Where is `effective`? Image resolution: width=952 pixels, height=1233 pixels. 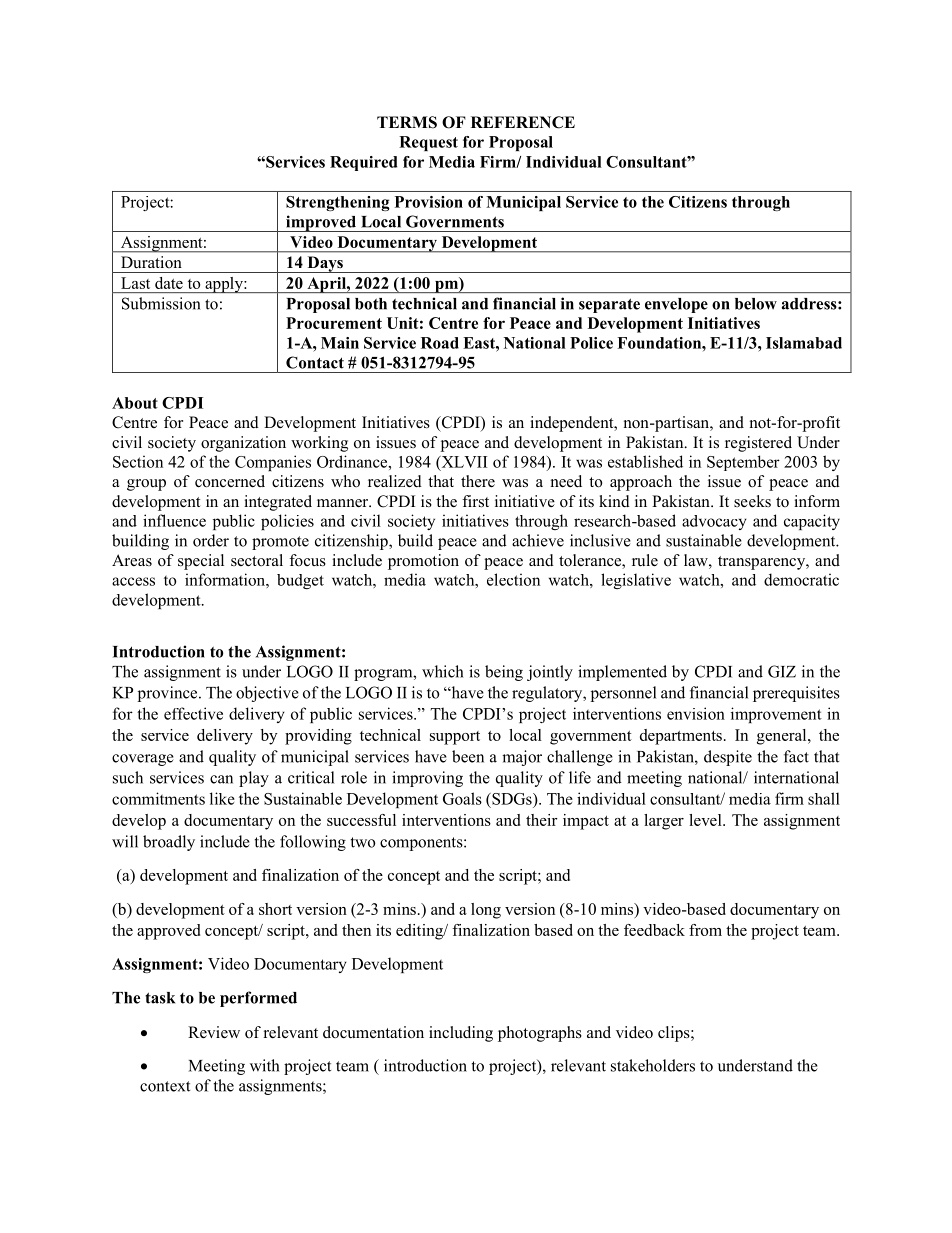
effective is located at coordinates (193, 713).
